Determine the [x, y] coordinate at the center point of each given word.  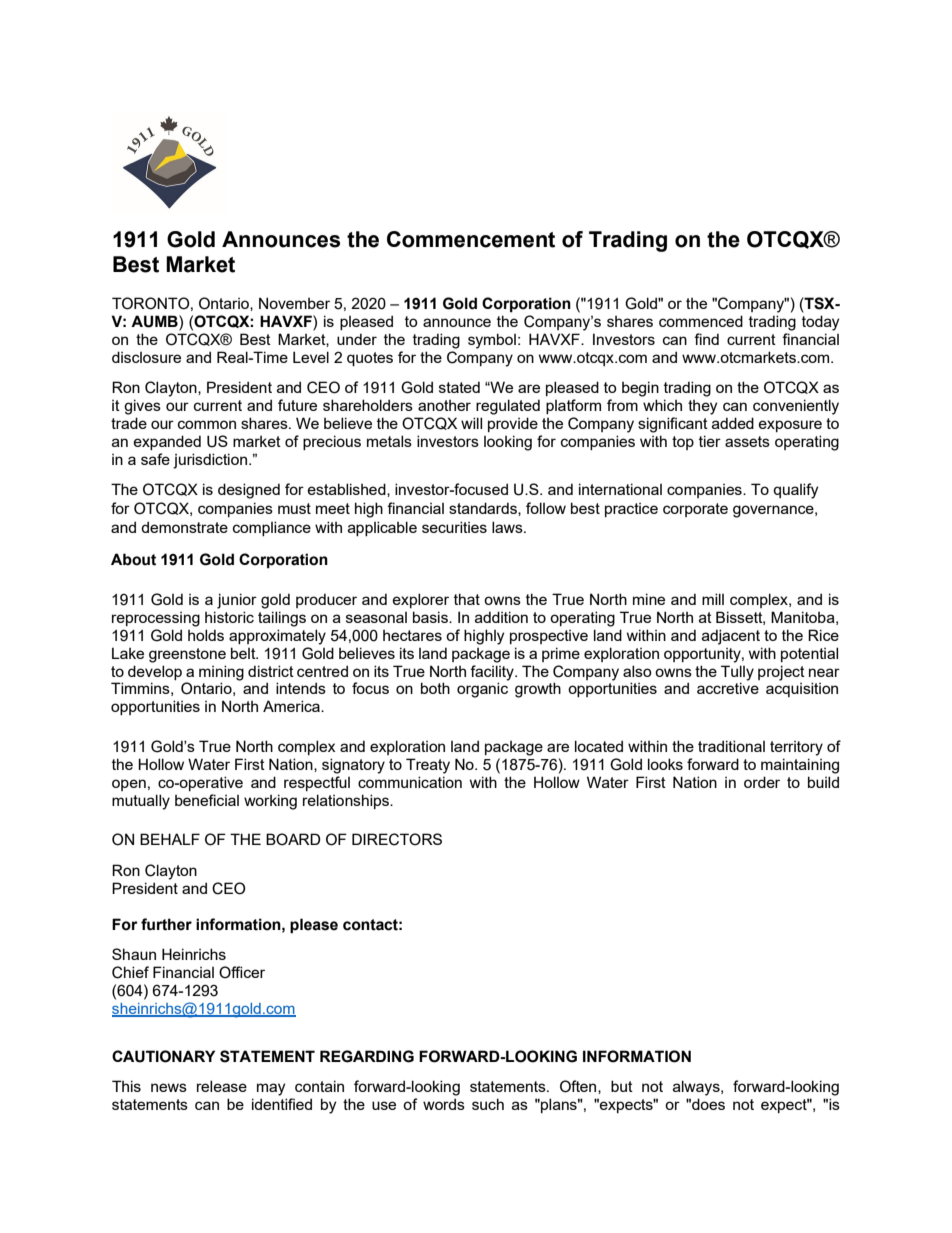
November [294, 303]
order [762, 782]
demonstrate [184, 527]
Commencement [471, 239]
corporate [695, 510]
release [222, 1086]
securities [454, 527]
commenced [701, 321]
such [488, 1104]
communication [410, 782]
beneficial [207, 800]
